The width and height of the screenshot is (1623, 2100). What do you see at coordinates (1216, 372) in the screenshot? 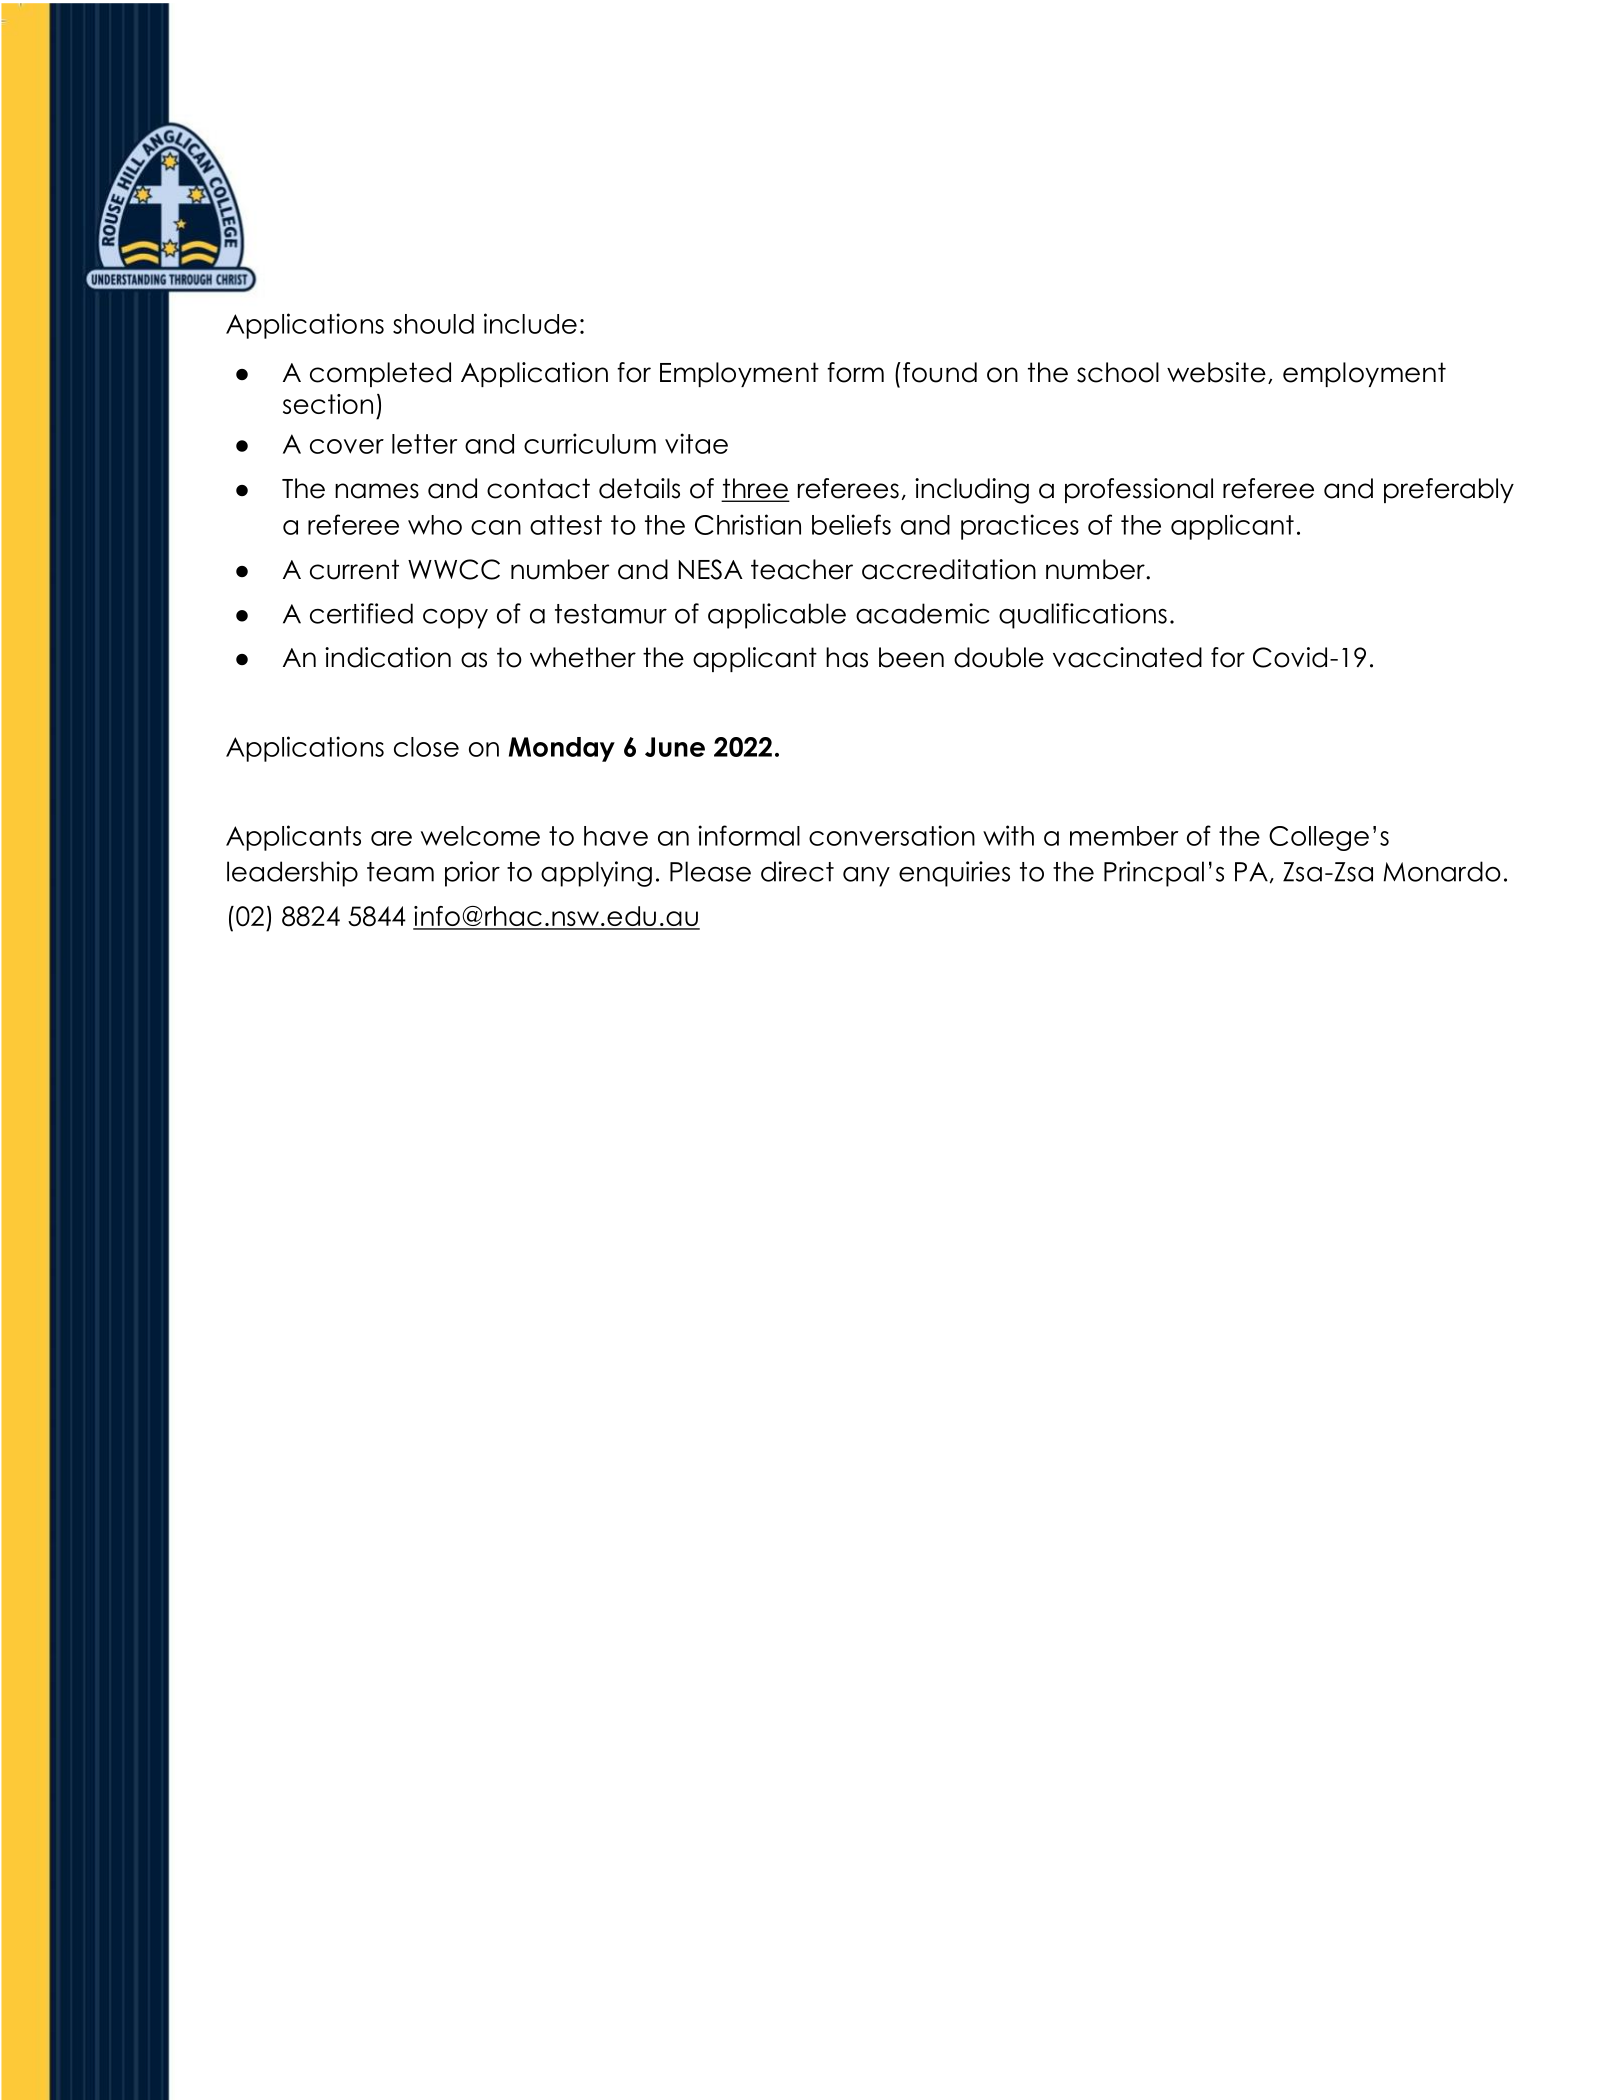
I see `website` at bounding box center [1216, 372].
